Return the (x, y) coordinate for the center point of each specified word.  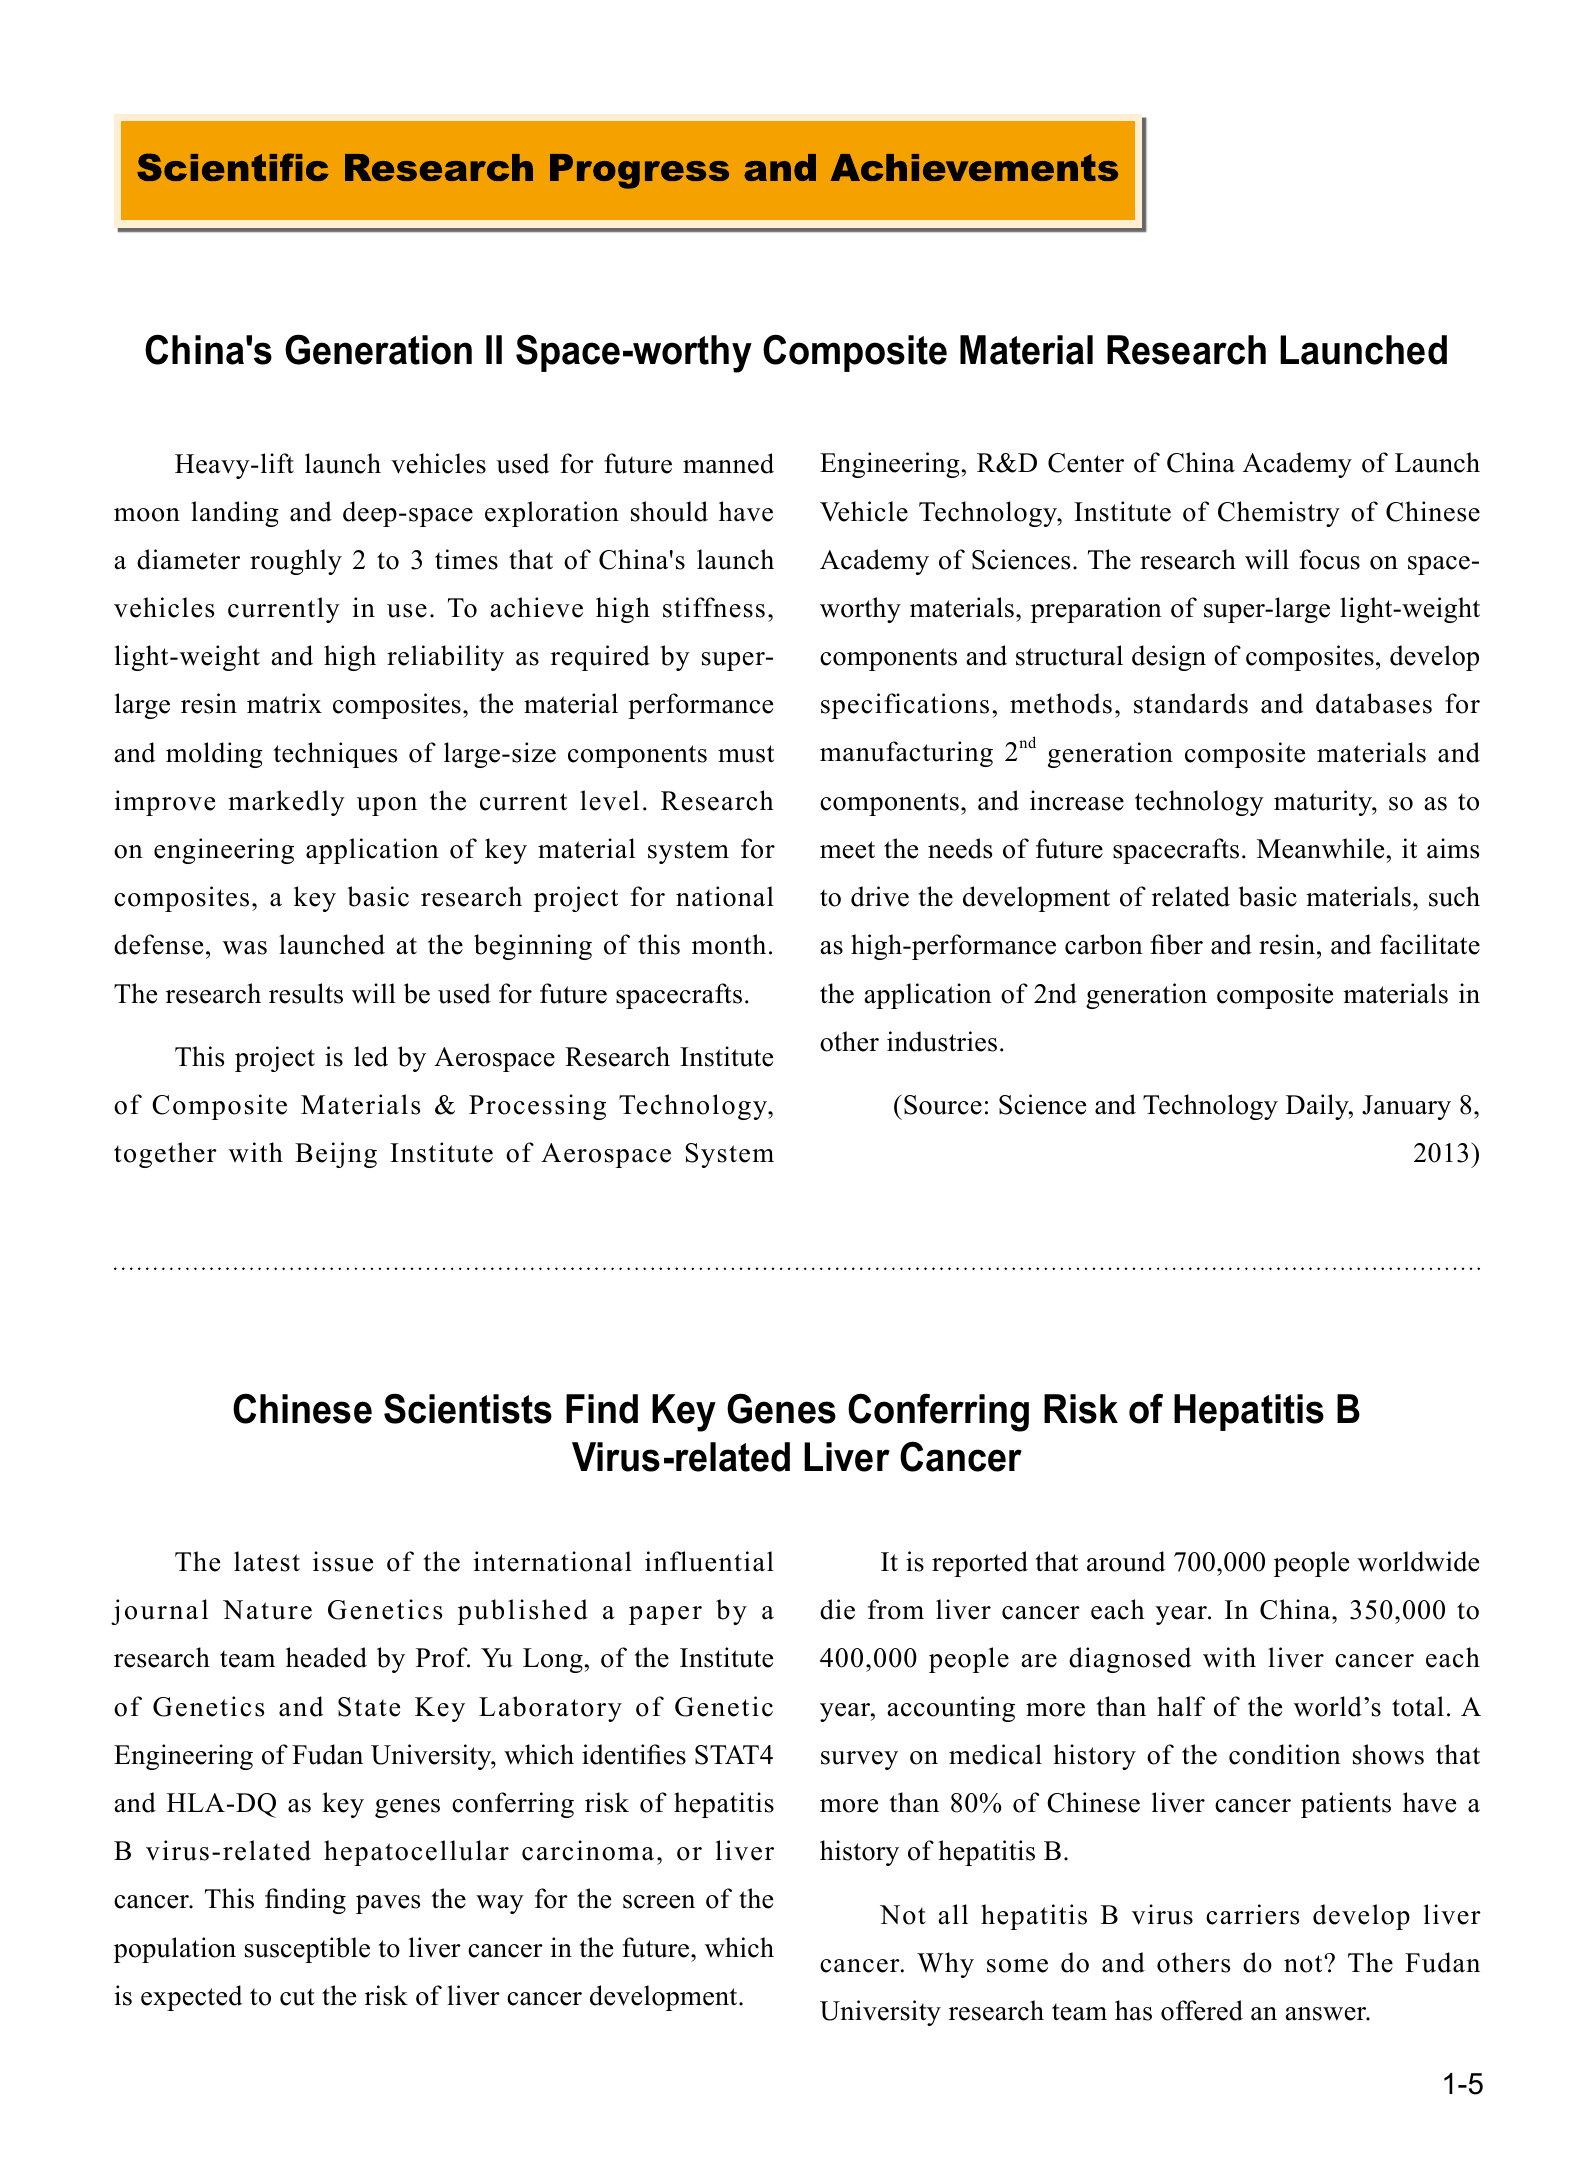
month (729, 944)
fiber (1176, 944)
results (306, 993)
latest (267, 1561)
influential (709, 1561)
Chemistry (1279, 514)
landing (235, 514)
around (1126, 1561)
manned (728, 463)
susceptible (307, 1950)
